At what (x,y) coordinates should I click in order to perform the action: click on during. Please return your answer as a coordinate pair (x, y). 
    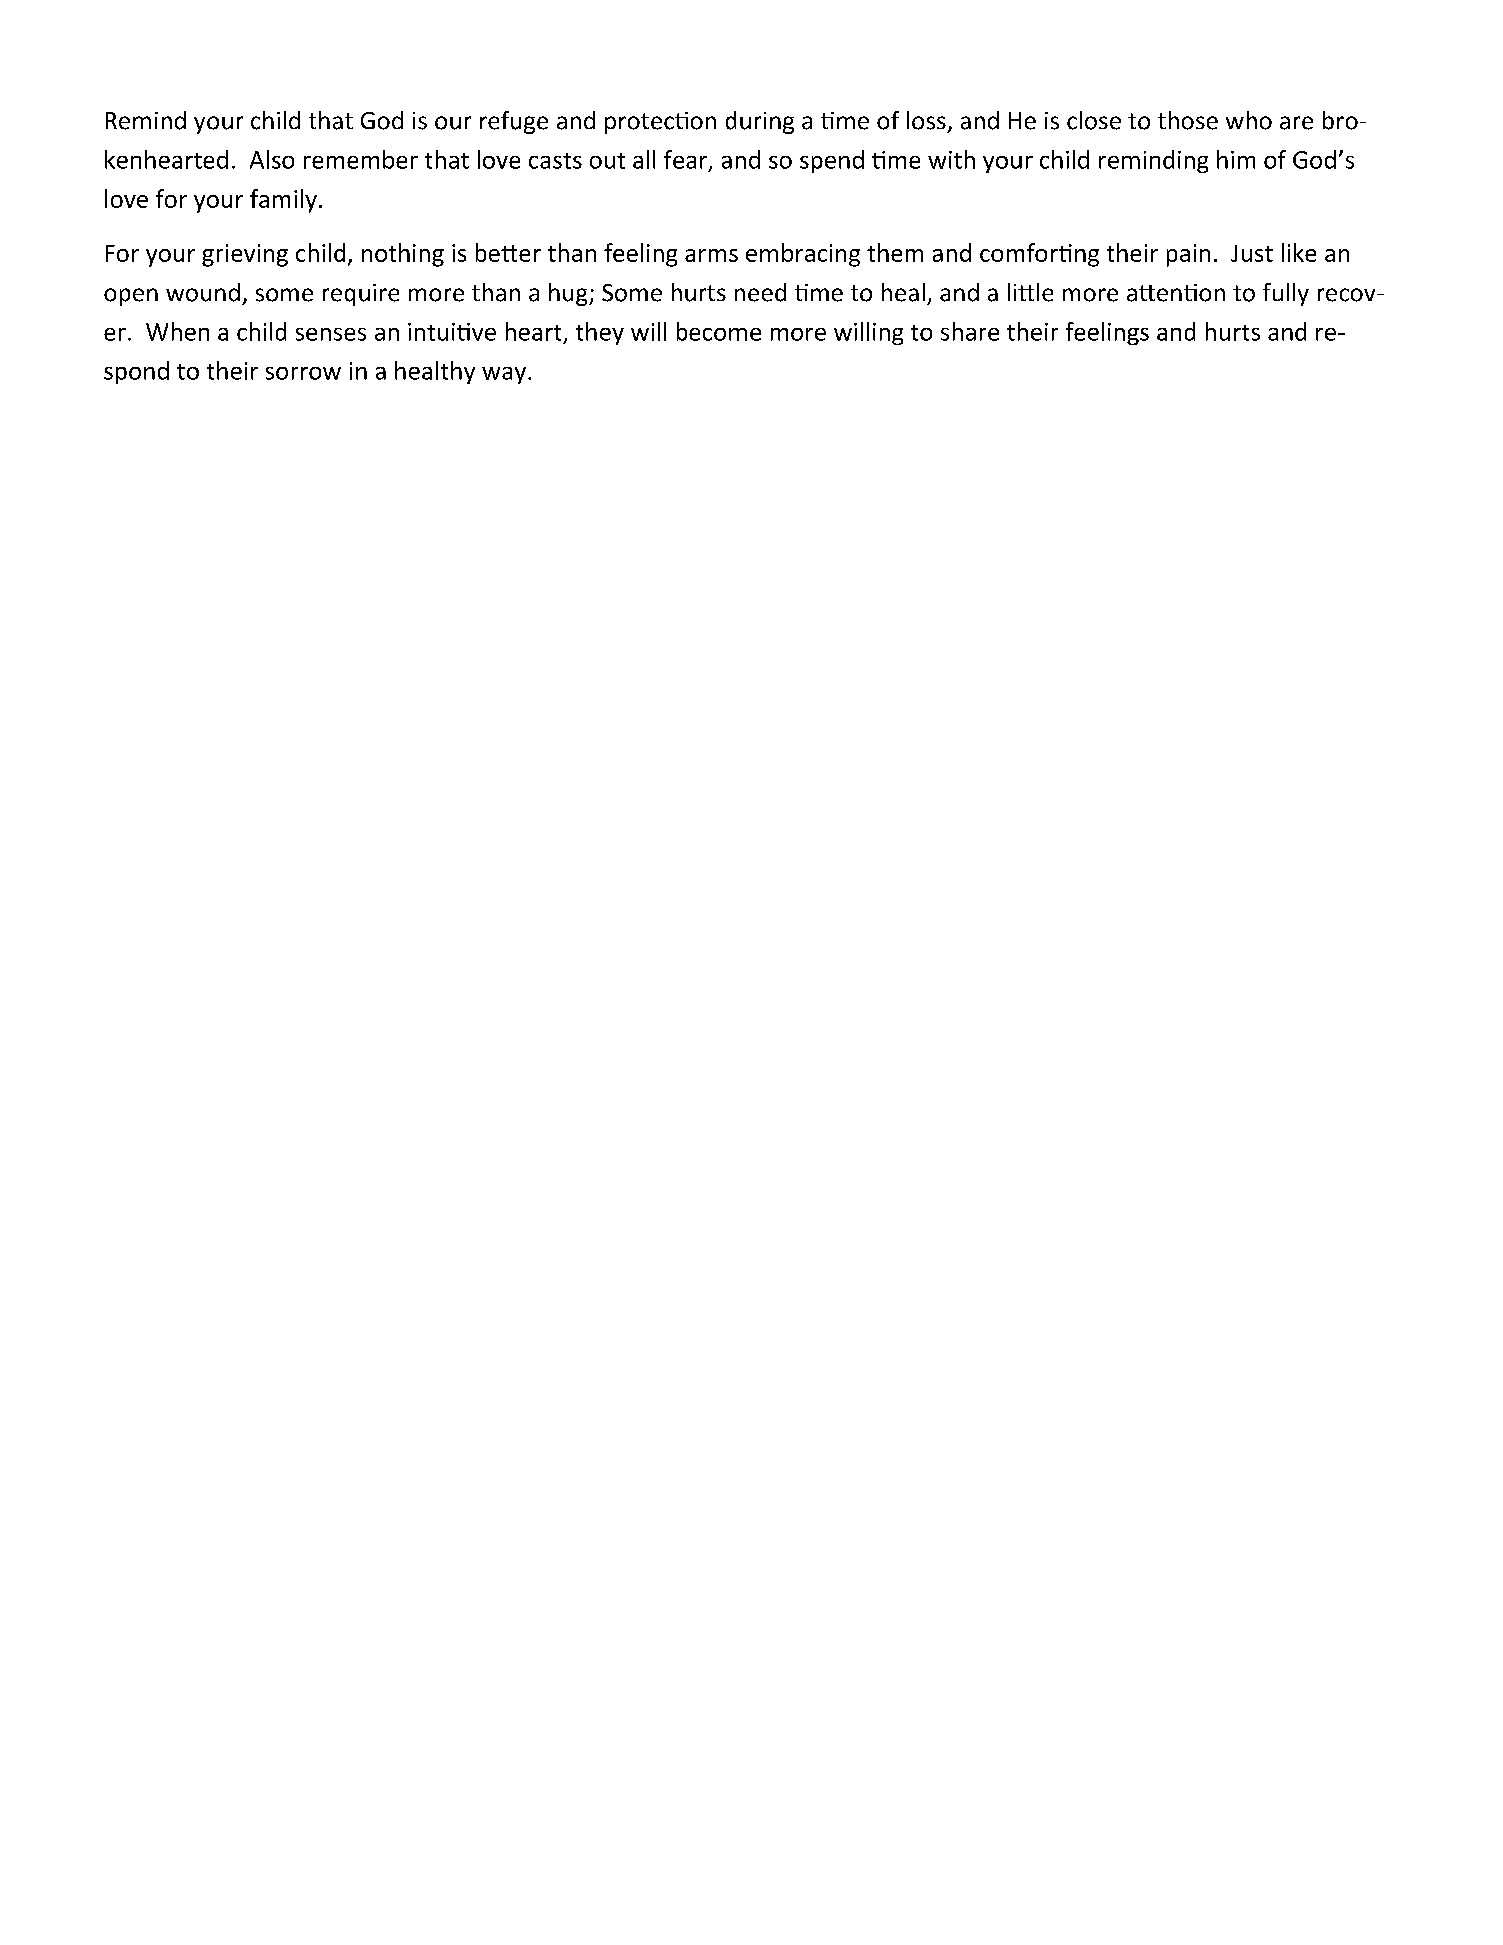
    Looking at the image, I should click on (760, 122).
